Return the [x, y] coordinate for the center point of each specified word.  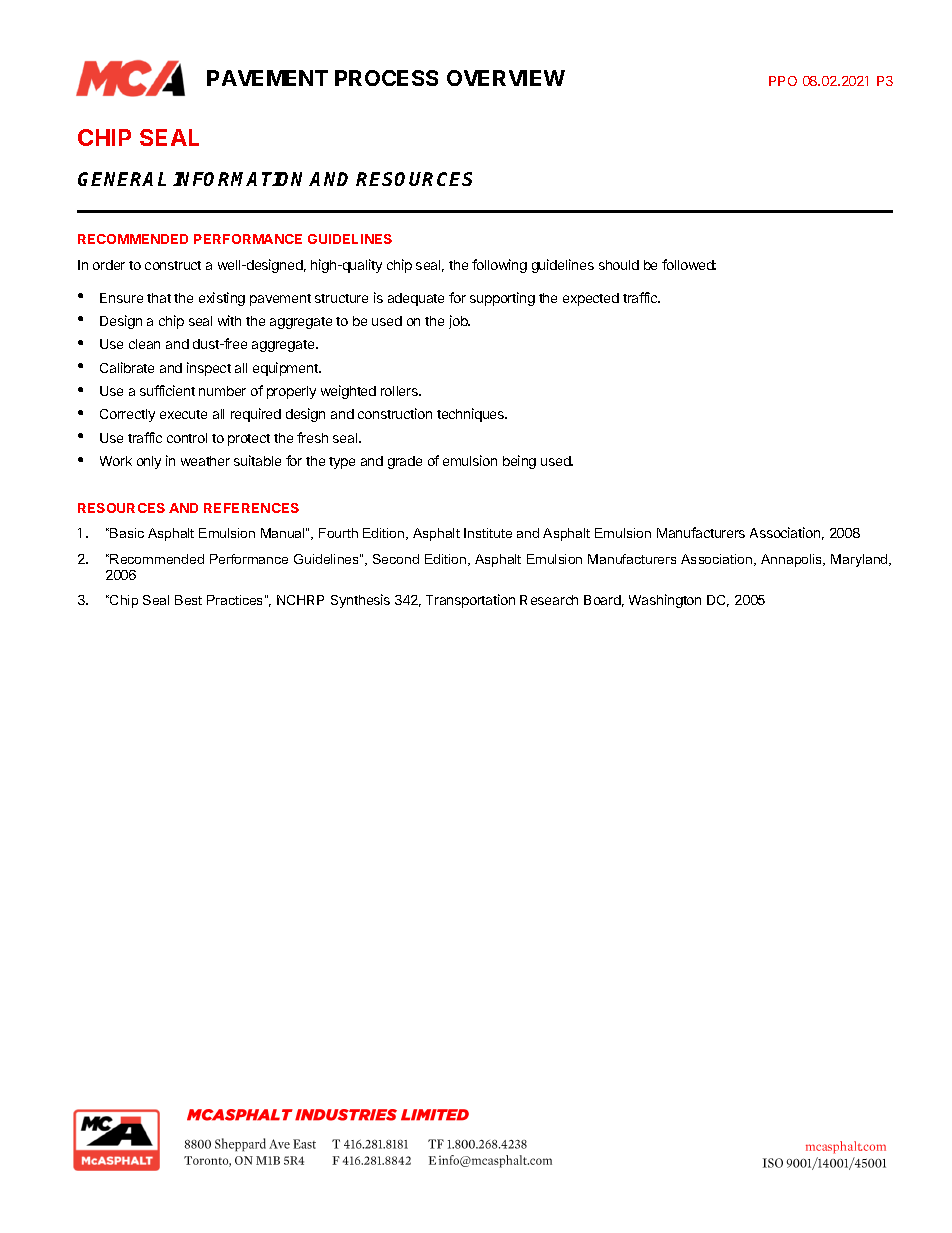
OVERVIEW [506, 78]
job [459, 322]
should [619, 265]
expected [591, 299]
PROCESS [386, 78]
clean [144, 344]
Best [188, 600]
